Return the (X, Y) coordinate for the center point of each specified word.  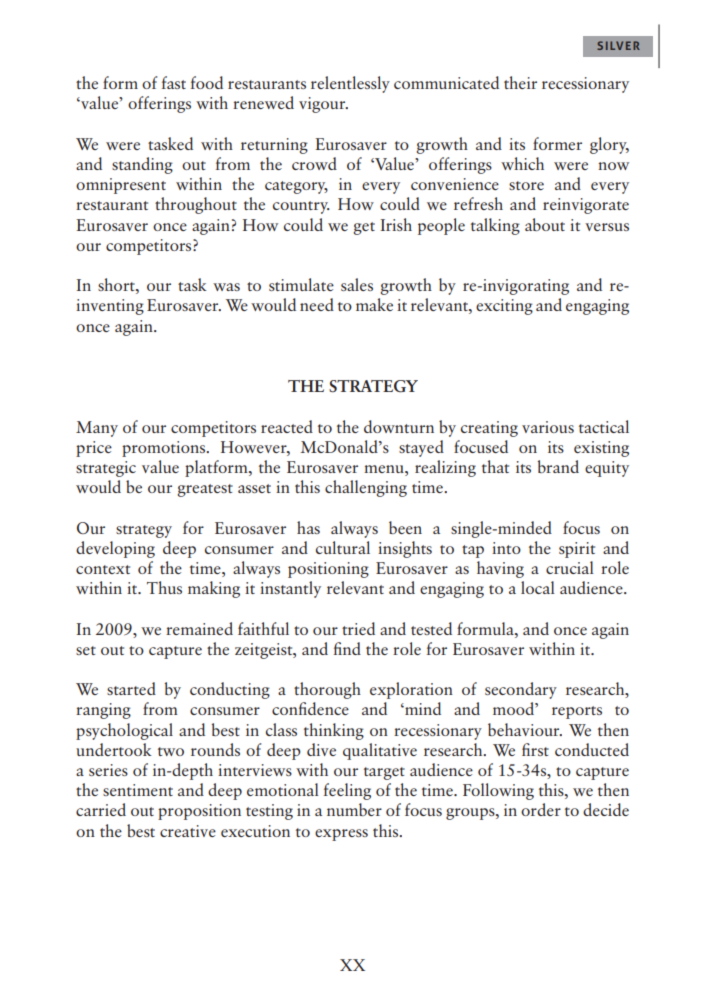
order (541, 809)
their (520, 82)
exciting (504, 307)
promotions (165, 449)
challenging (366, 488)
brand (558, 466)
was (226, 287)
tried (358, 628)
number (354, 809)
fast (174, 82)
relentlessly (350, 84)
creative (188, 831)
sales (357, 284)
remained (199, 628)
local (538, 587)
